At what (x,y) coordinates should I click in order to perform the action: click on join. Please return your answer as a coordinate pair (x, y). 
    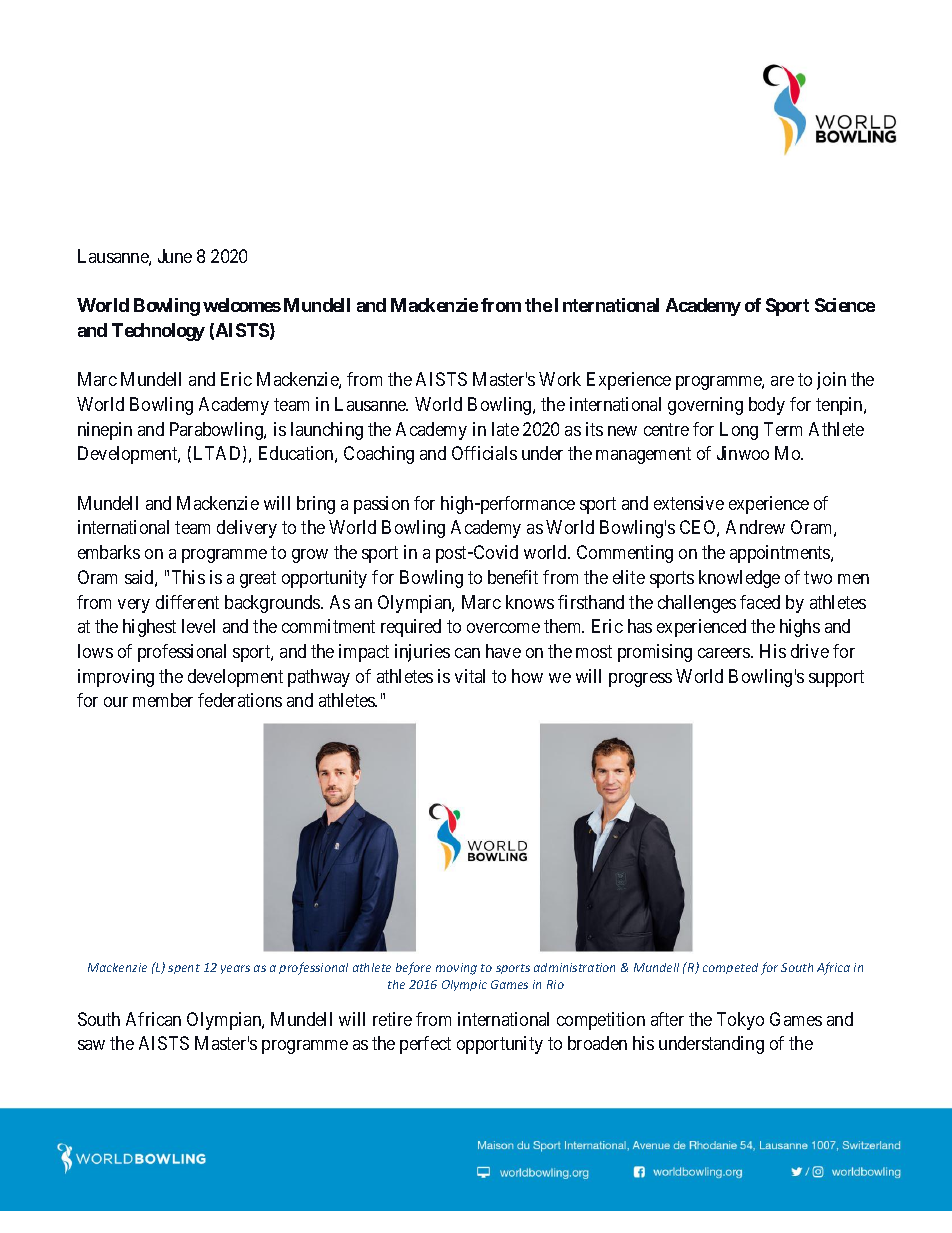
    Looking at the image, I should click on (831, 381).
